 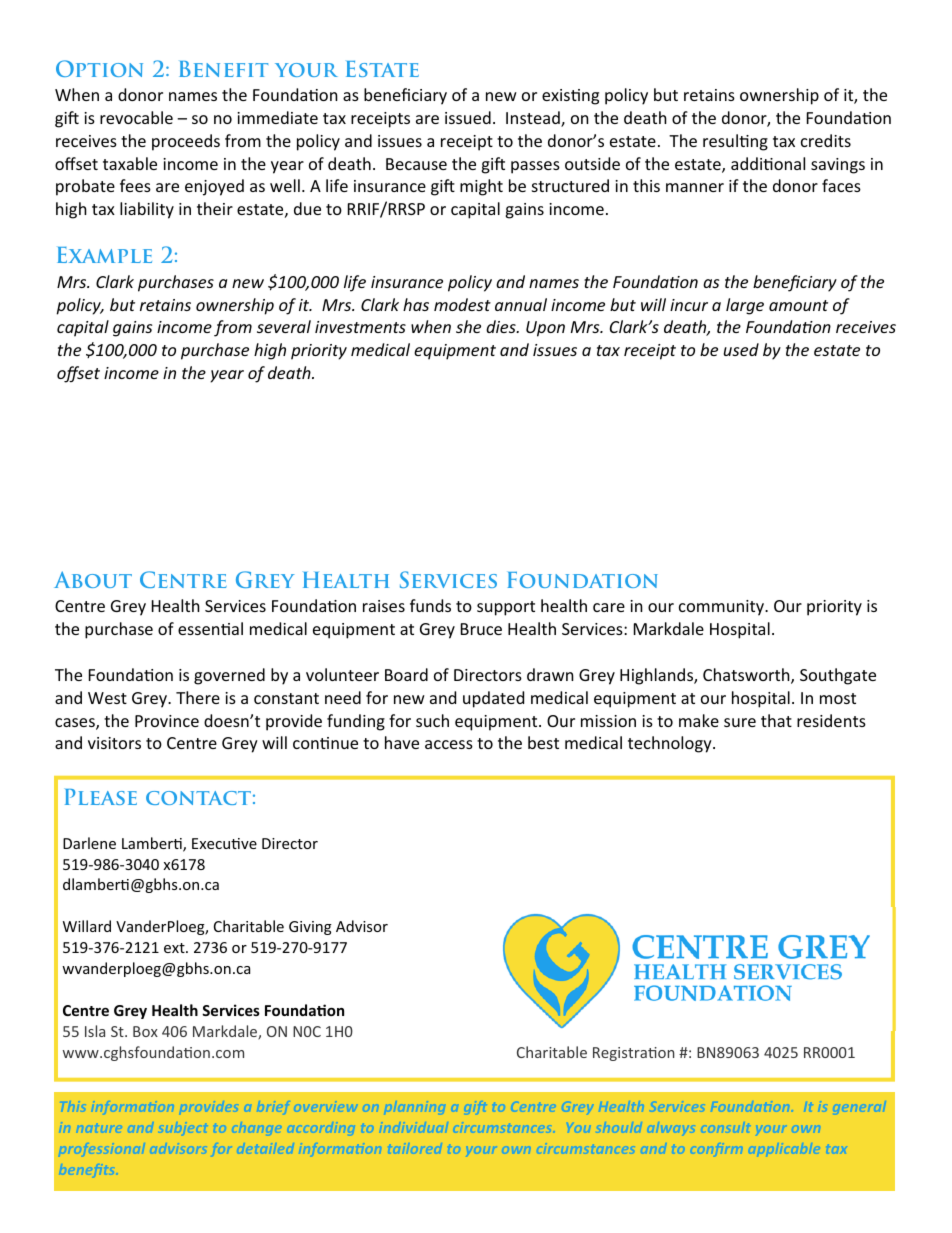 I want to click on sure, so click(x=740, y=722).
